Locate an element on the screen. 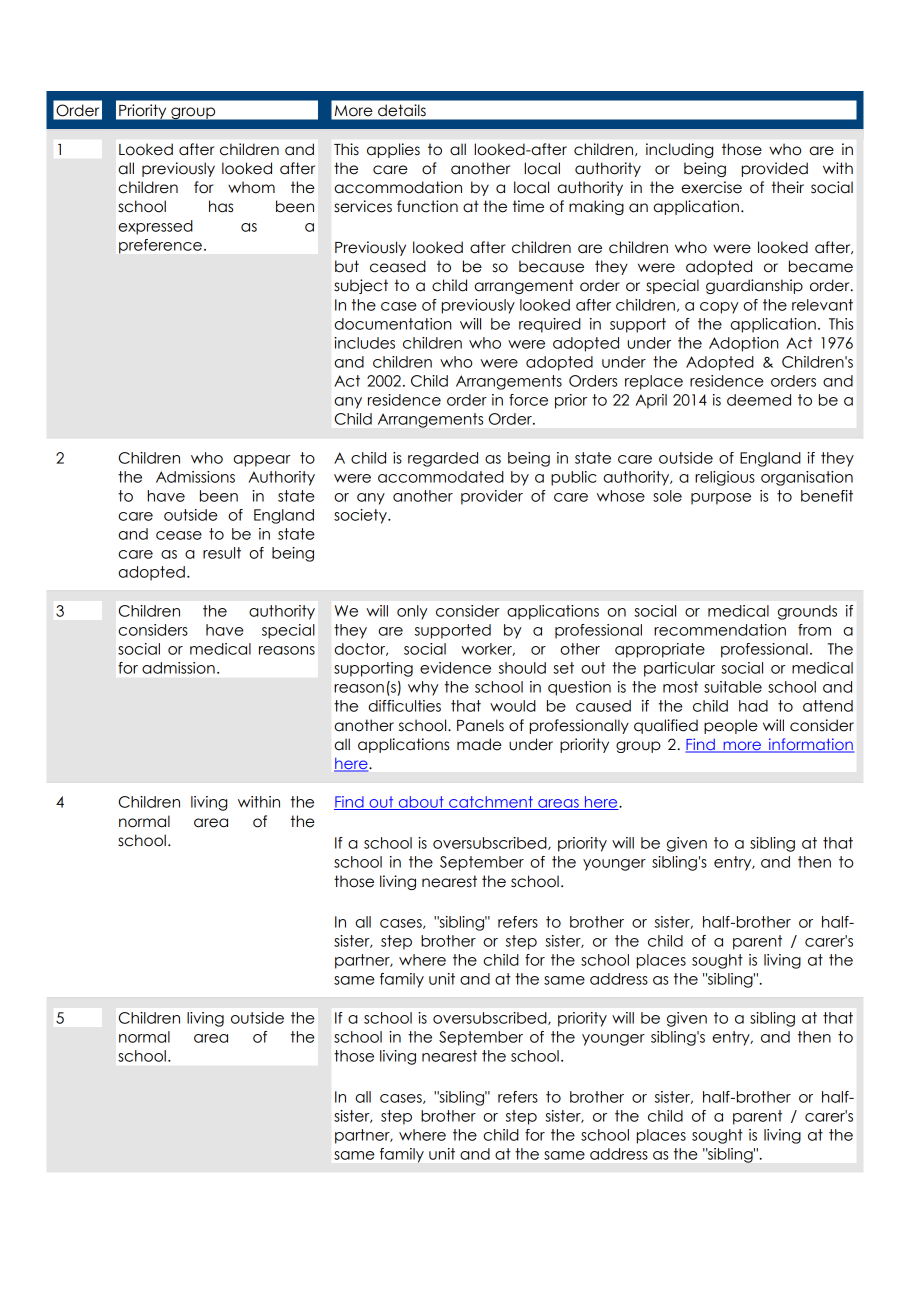 The width and height of the screenshot is (924, 1308). time is located at coordinates (528, 206).
